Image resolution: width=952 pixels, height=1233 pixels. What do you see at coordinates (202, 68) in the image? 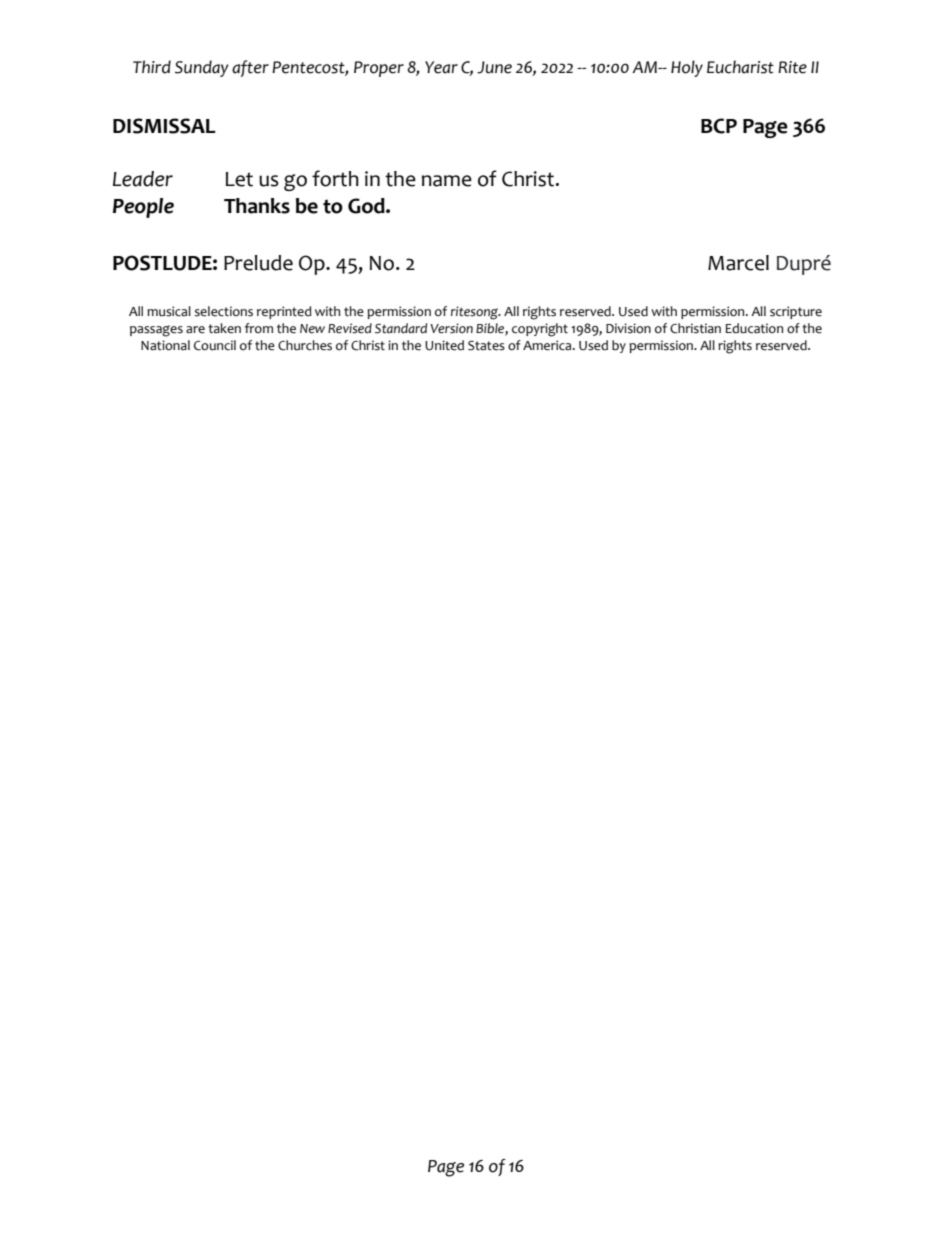
I see `Sunday` at bounding box center [202, 68].
